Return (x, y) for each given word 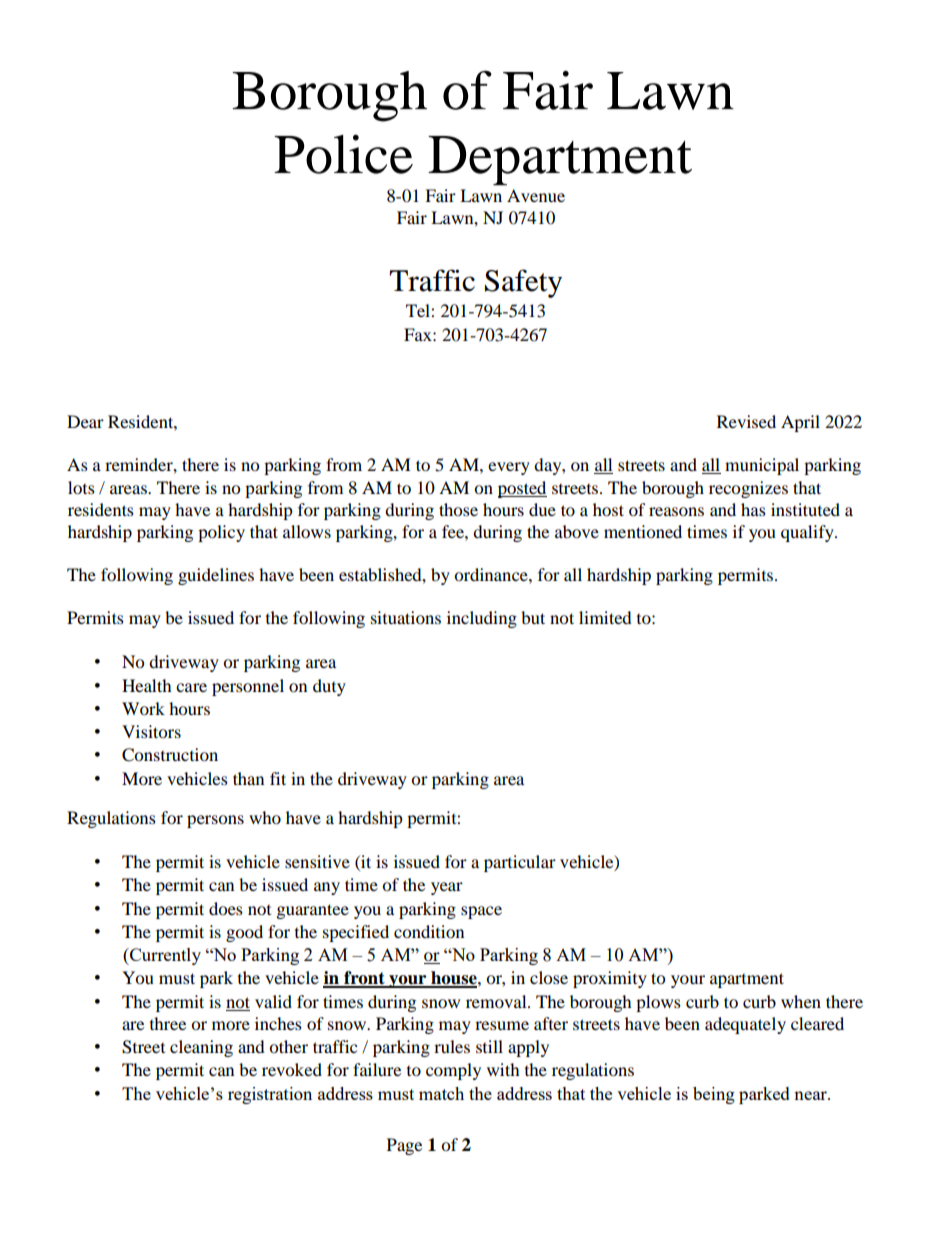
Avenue (536, 195)
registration (270, 1095)
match (441, 1093)
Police (343, 154)
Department (560, 160)
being (714, 1095)
